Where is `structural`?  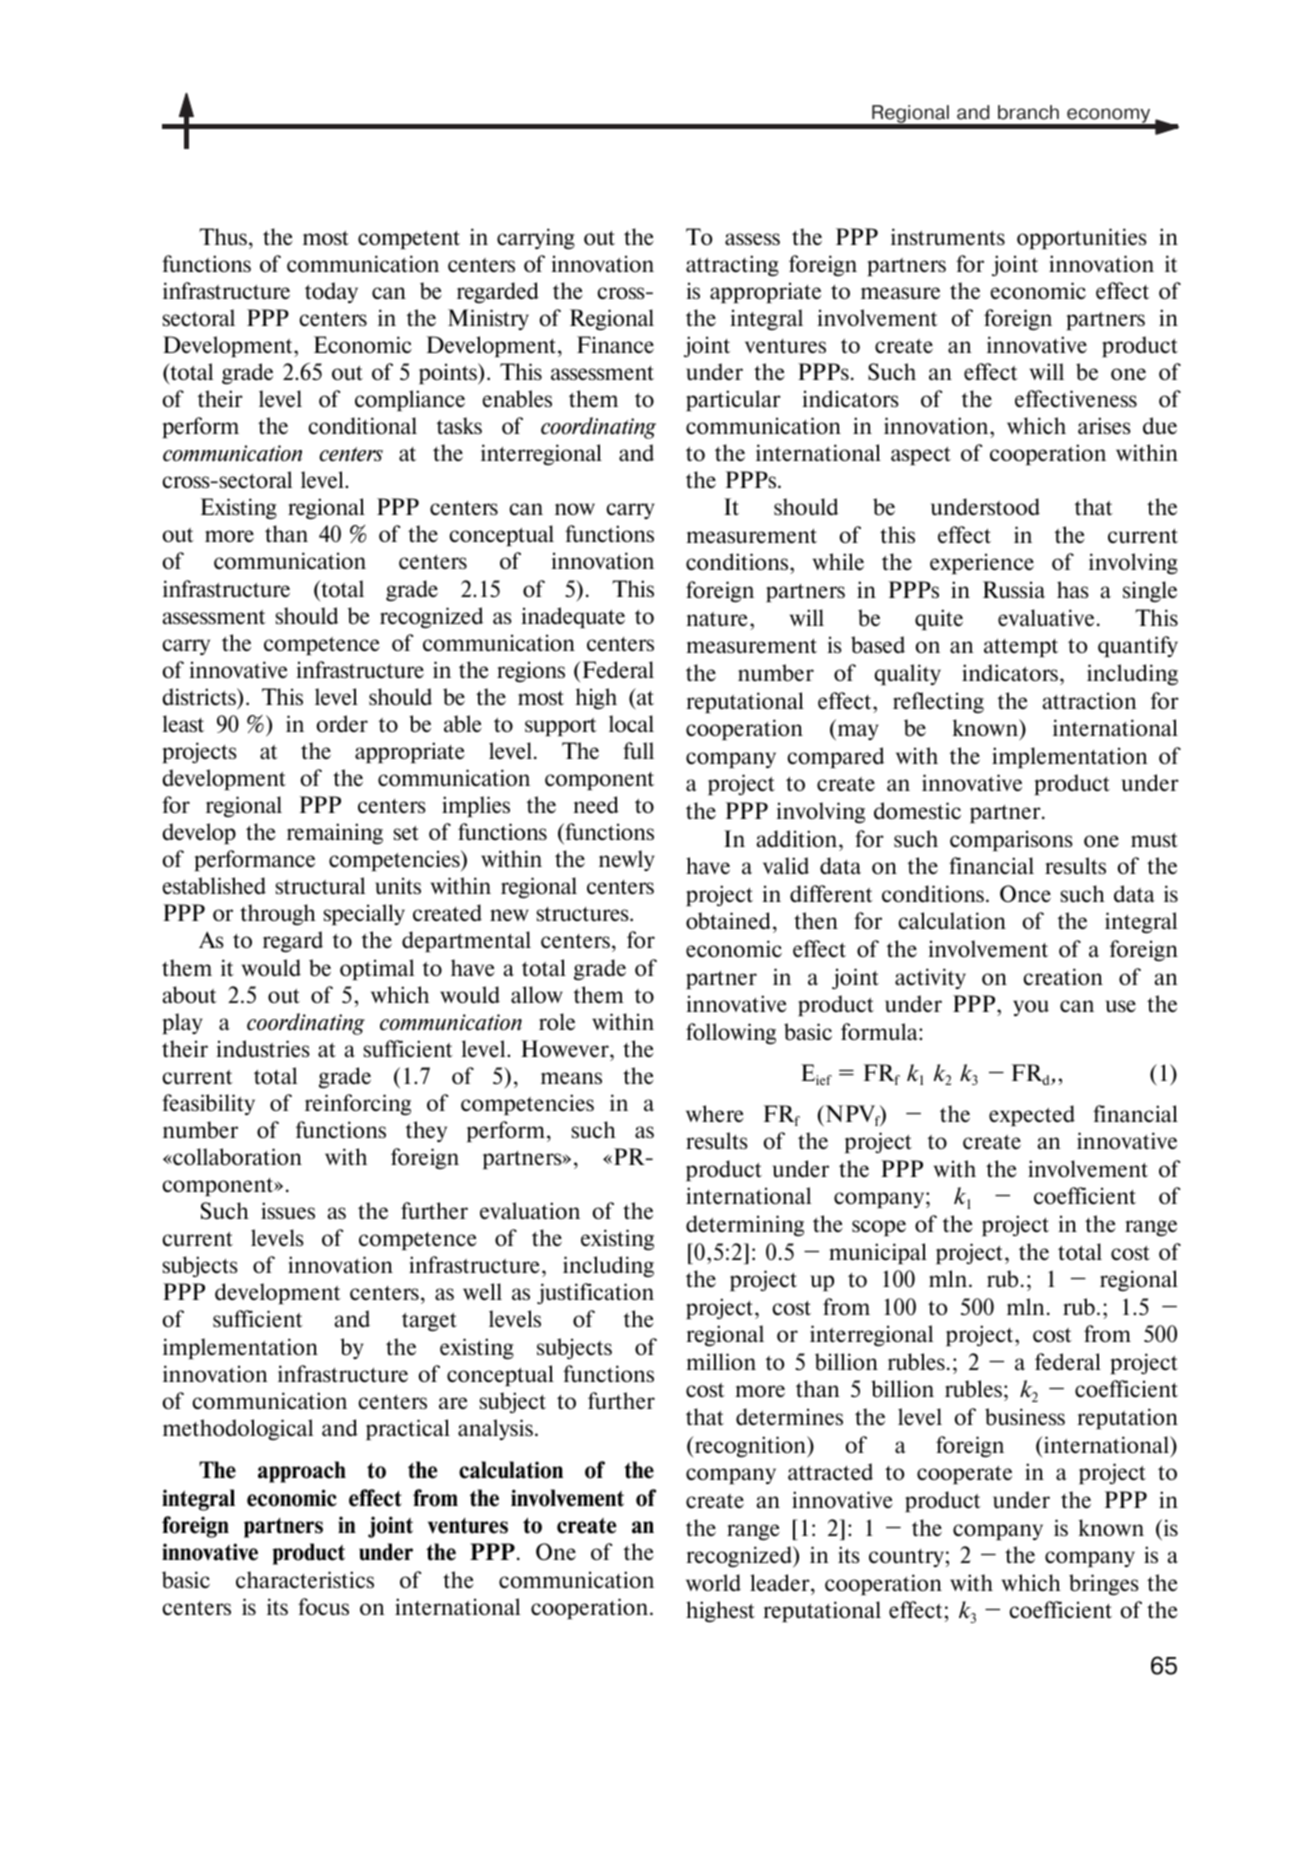 structural is located at coordinates (320, 886).
